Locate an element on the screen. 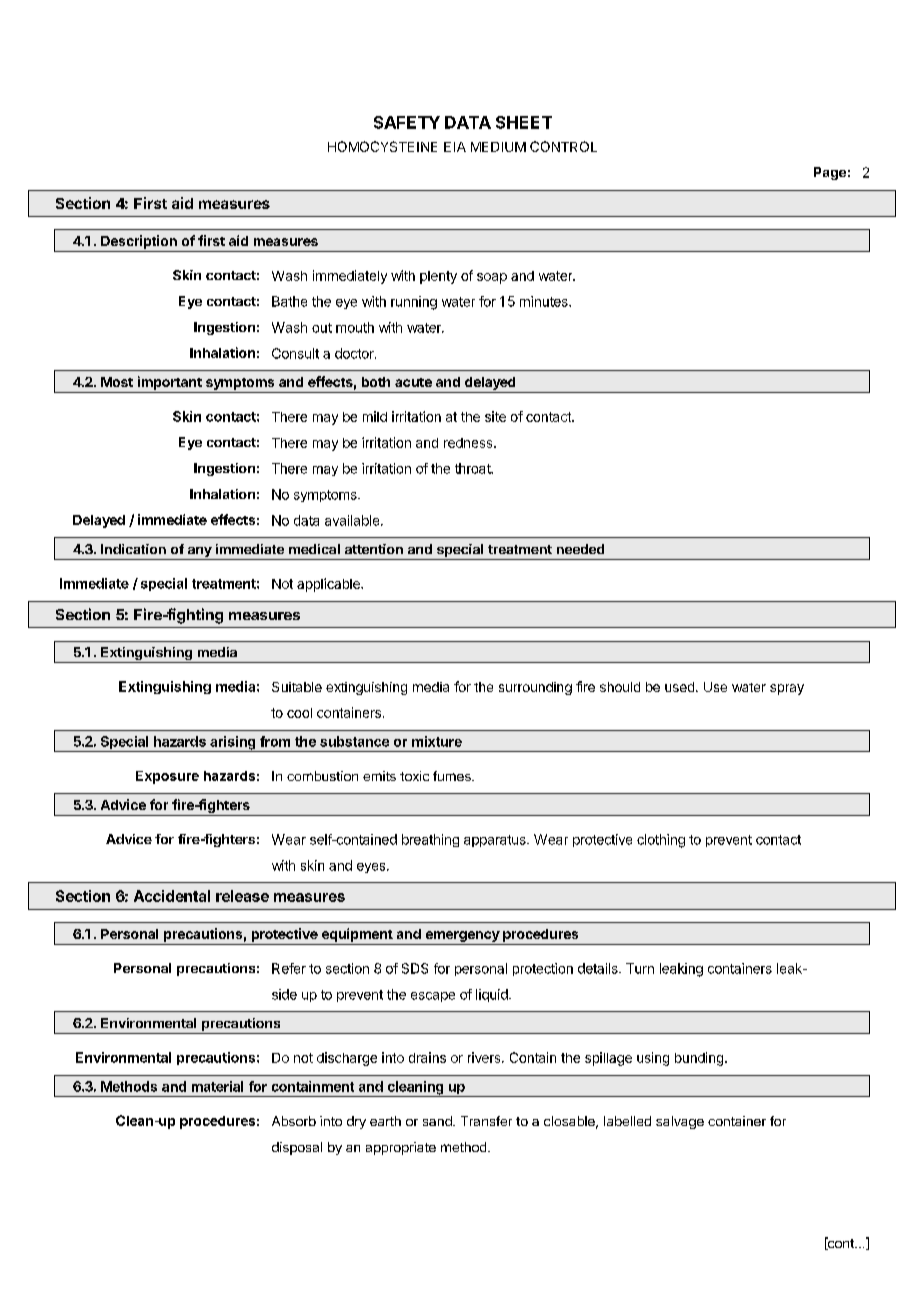 This screenshot has width=924, height=1308. Suitable is located at coordinates (297, 687).
